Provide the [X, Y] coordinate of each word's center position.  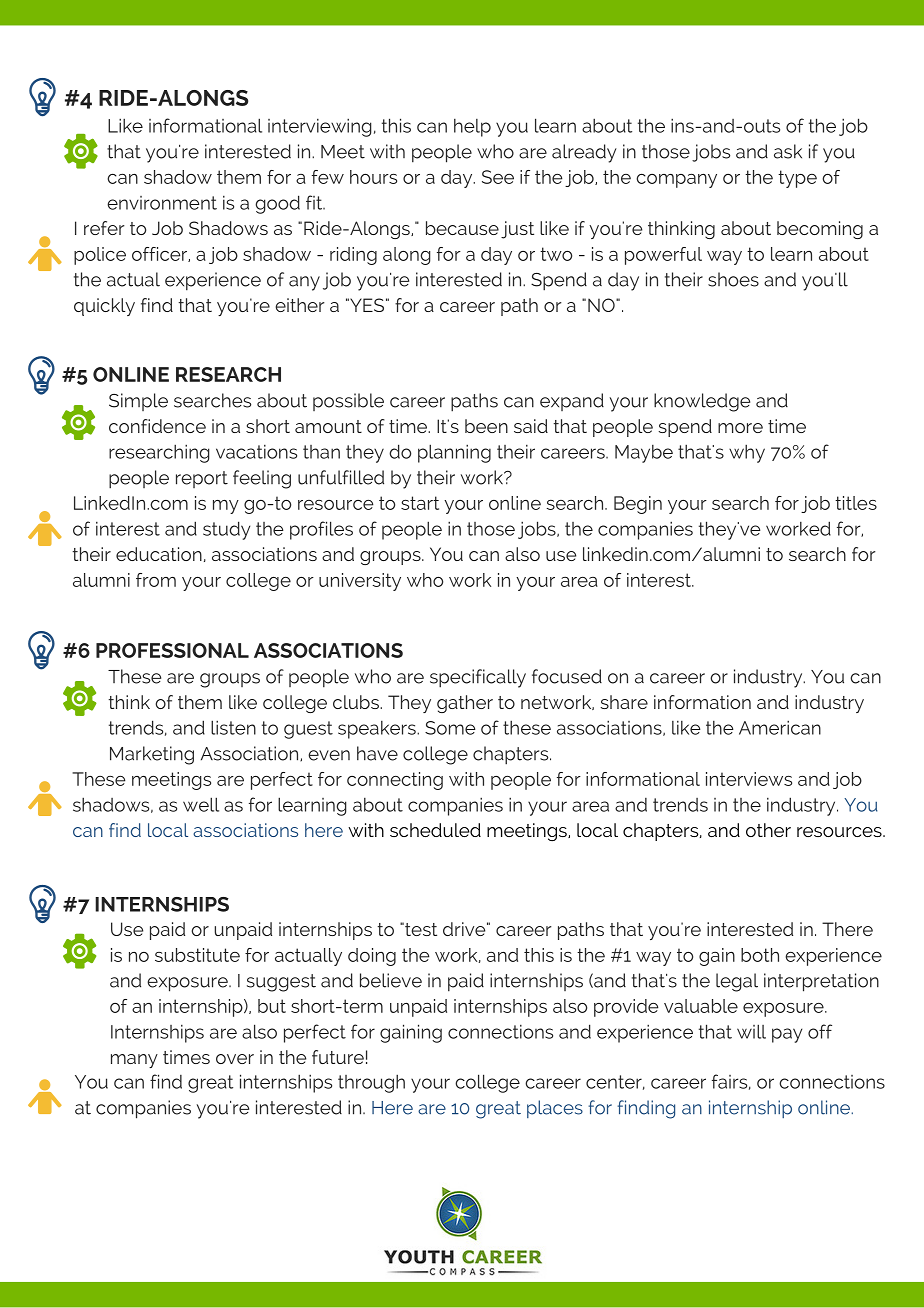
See [498, 177]
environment [162, 203]
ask [788, 151]
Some [450, 728]
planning [454, 453]
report [202, 479]
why [747, 453]
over [235, 1059]
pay [787, 1035]
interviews [749, 779]
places [555, 1109]
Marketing [152, 755]
